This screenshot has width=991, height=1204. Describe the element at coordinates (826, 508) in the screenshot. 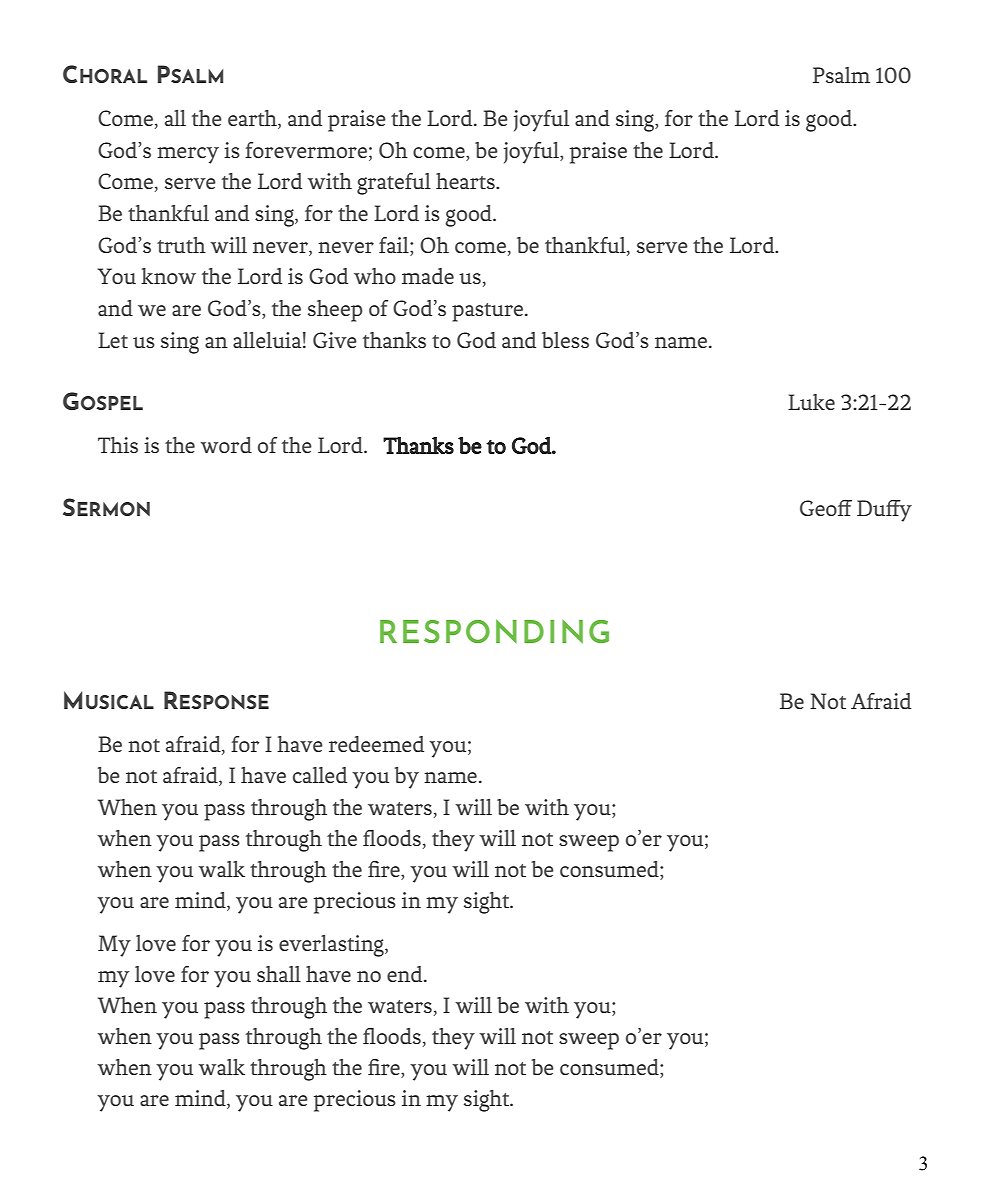

I see `Geoff` at that location.
